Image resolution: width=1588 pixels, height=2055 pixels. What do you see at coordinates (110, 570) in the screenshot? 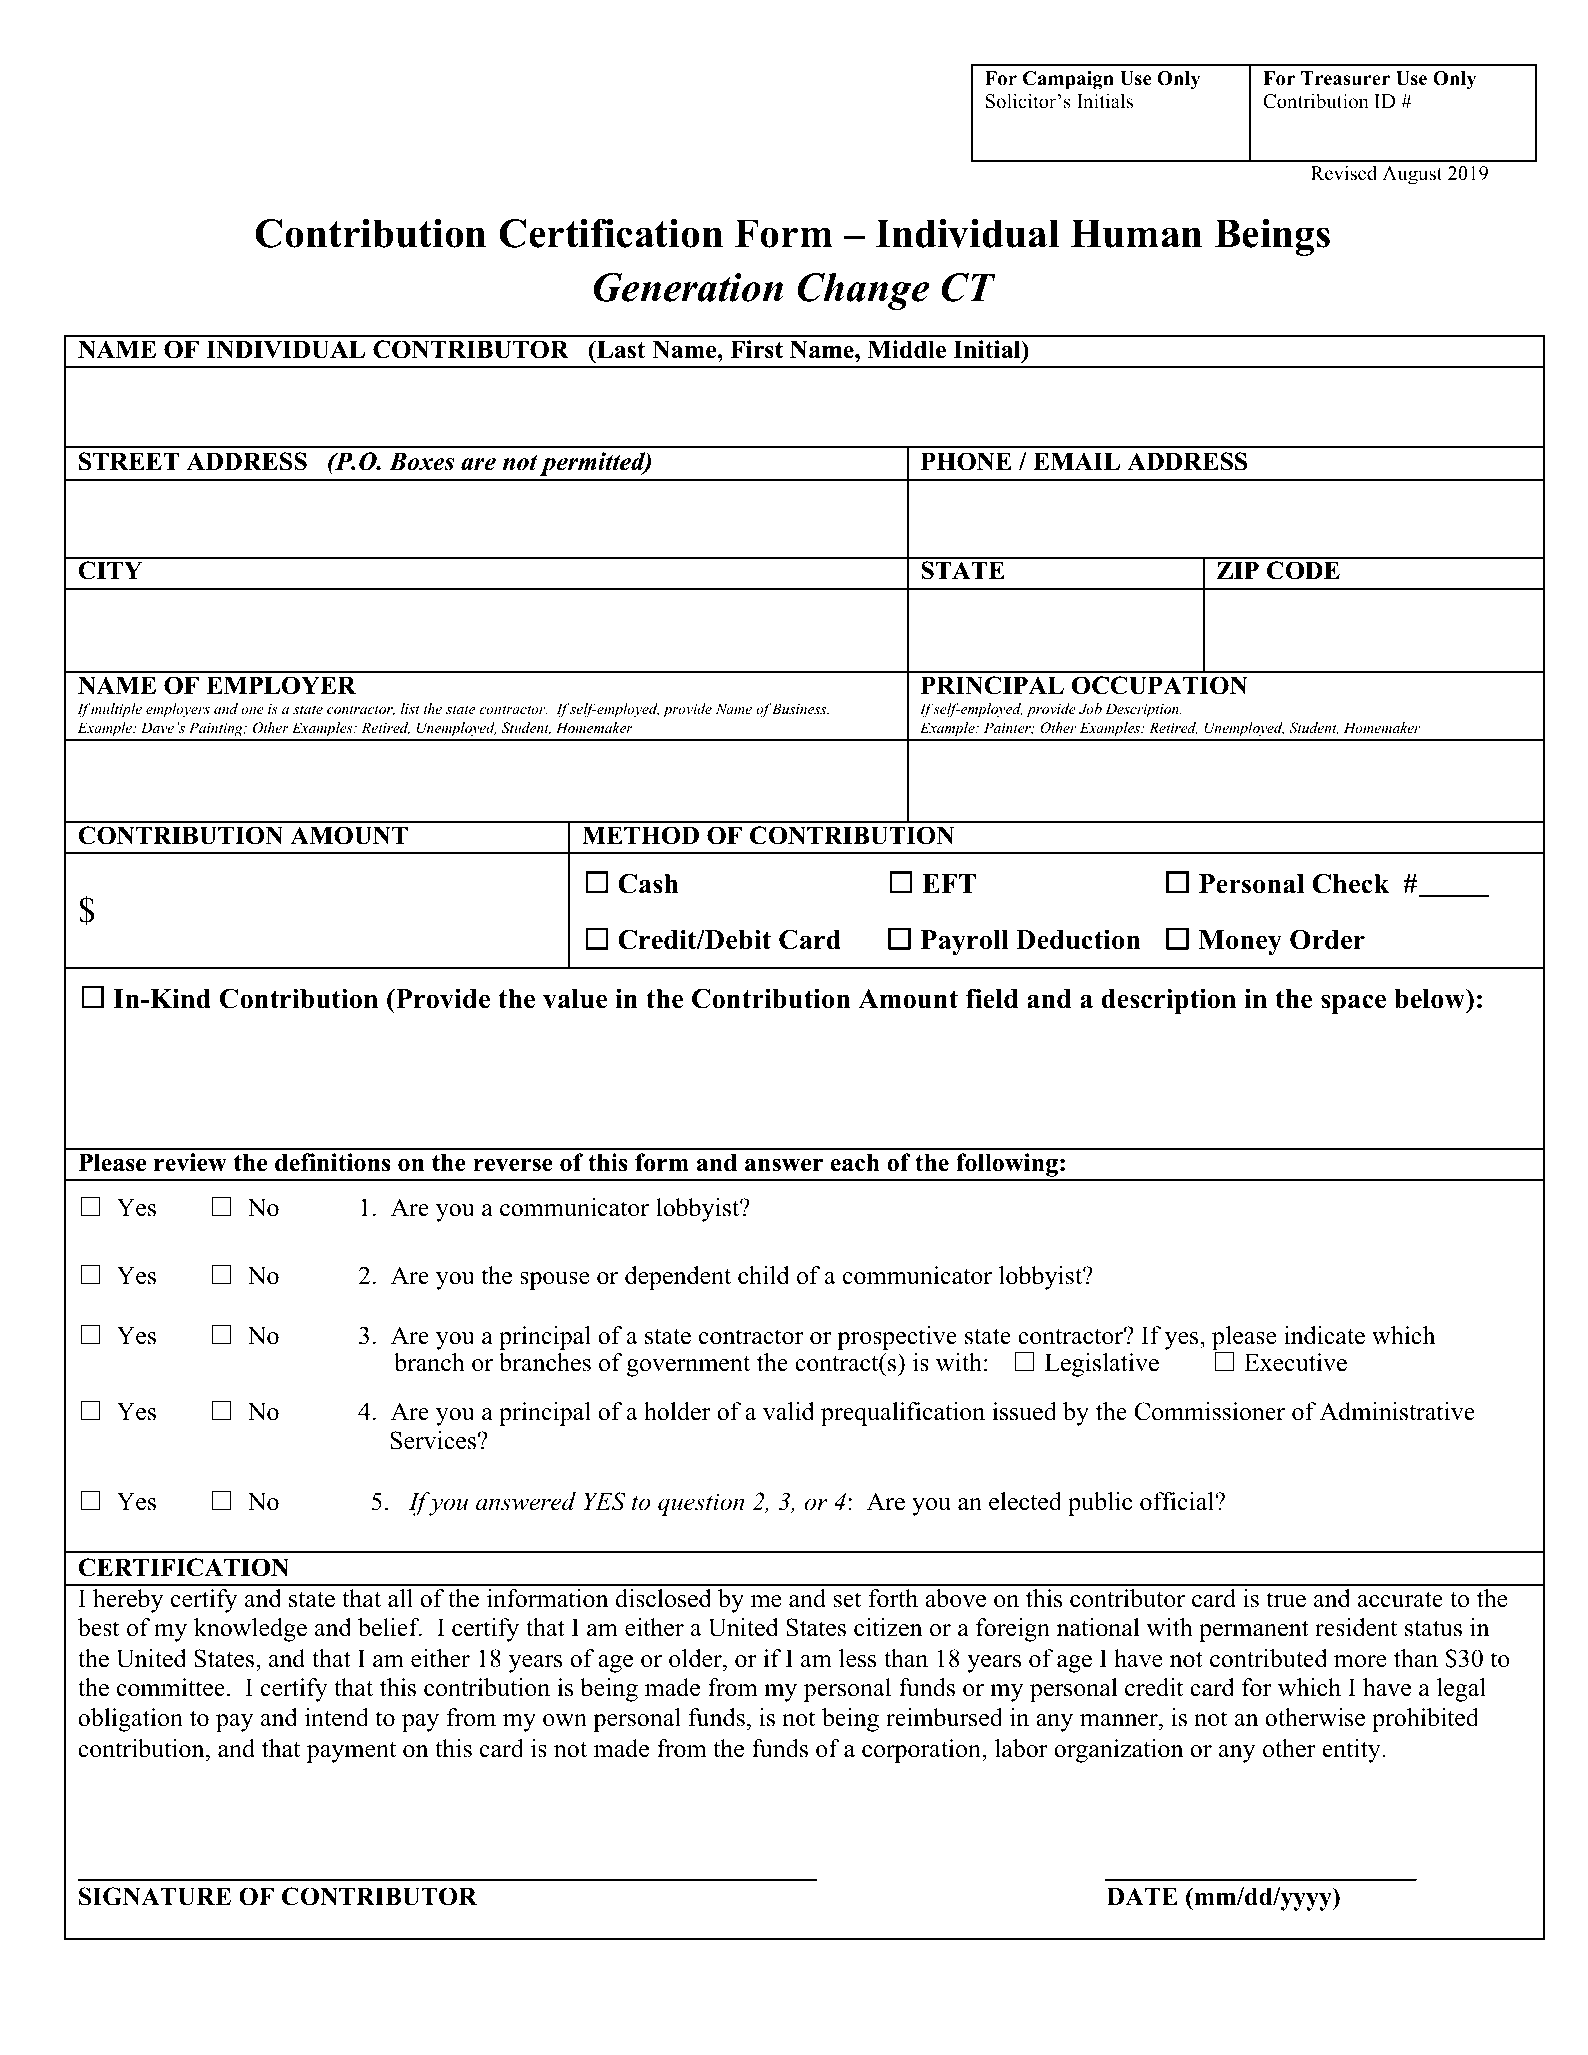
I see `CITY` at bounding box center [110, 570].
